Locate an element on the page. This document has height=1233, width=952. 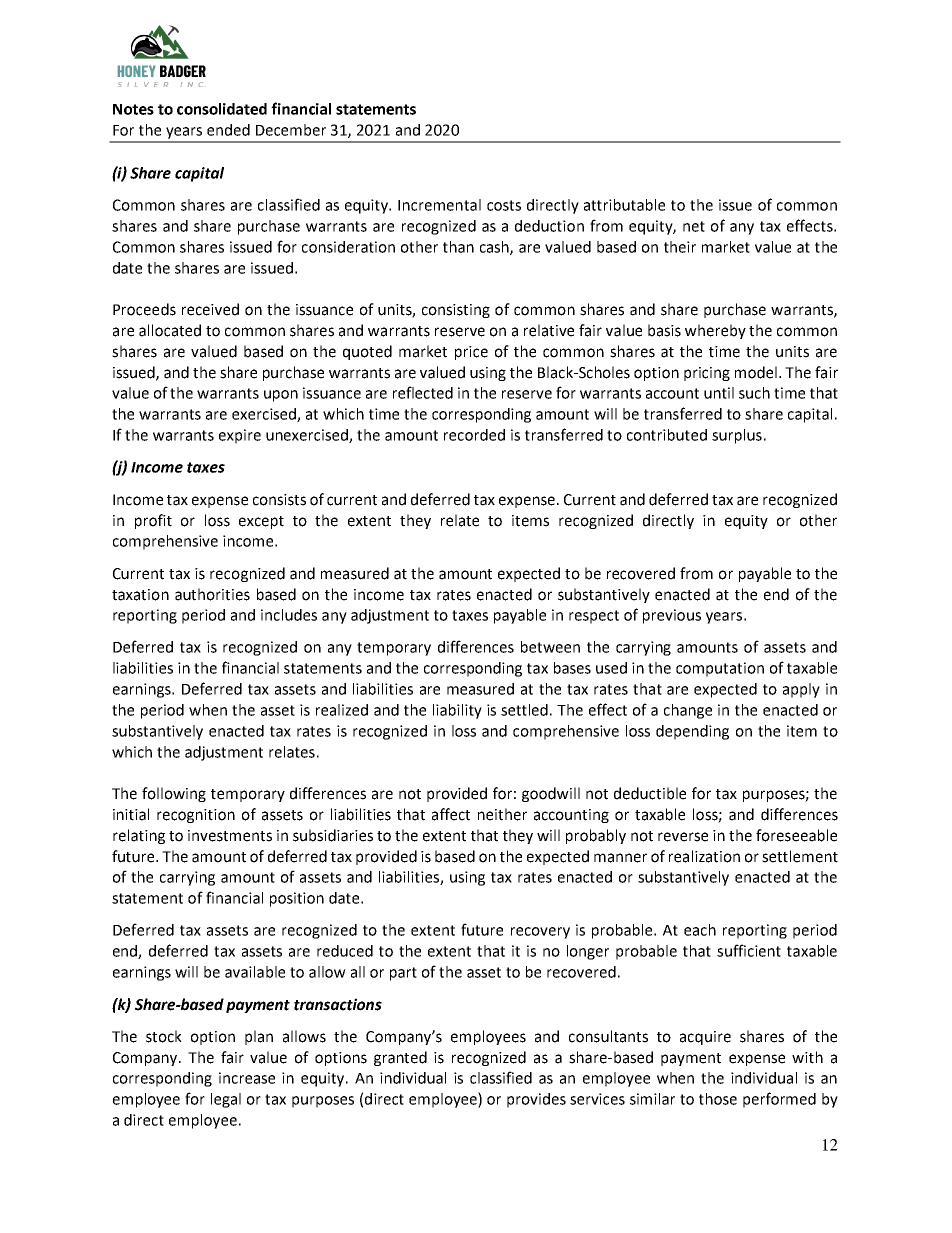
liability is located at coordinates (457, 711).
